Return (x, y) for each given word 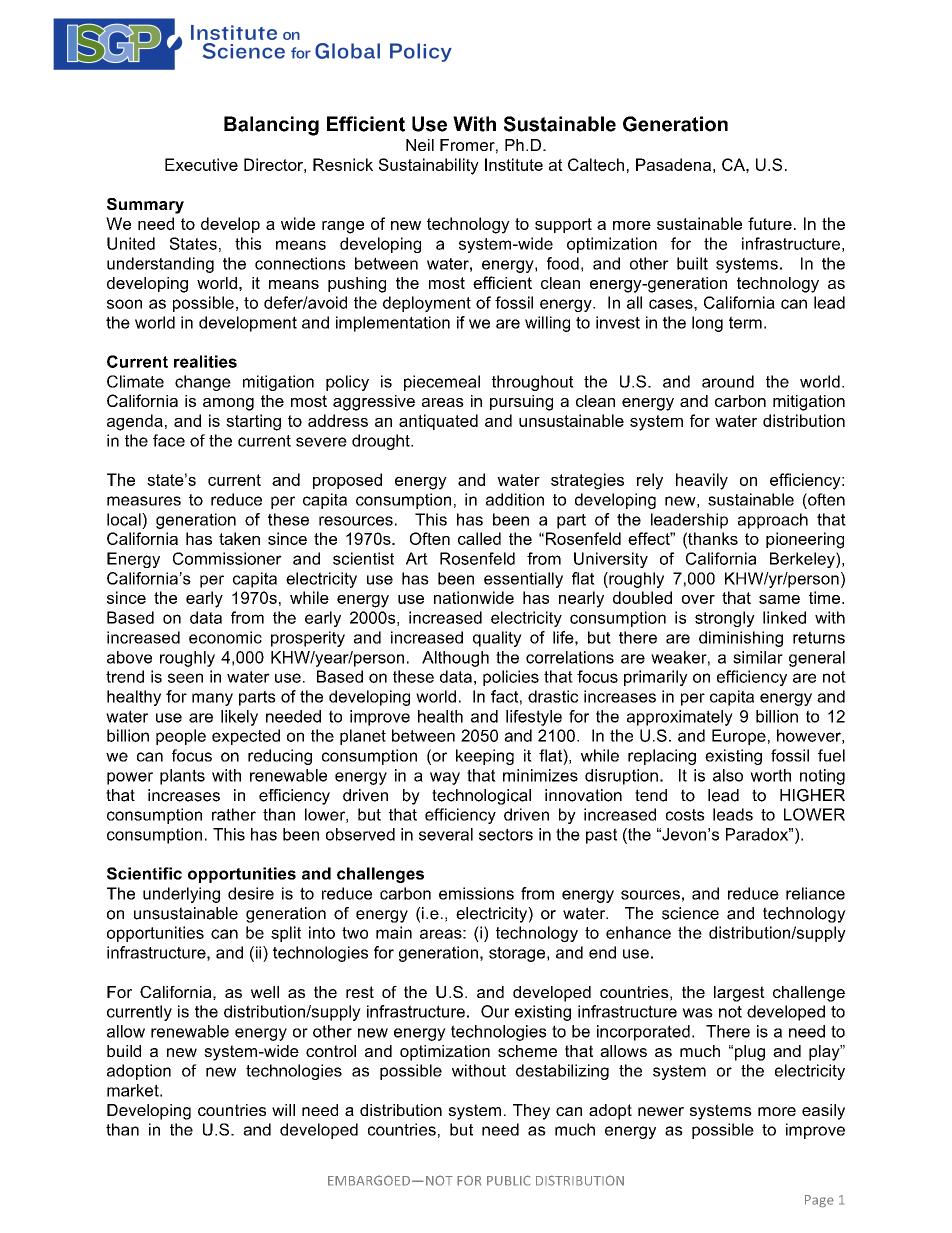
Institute (514, 164)
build (124, 1051)
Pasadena (673, 164)
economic (225, 637)
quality (497, 639)
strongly (725, 619)
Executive (201, 164)
